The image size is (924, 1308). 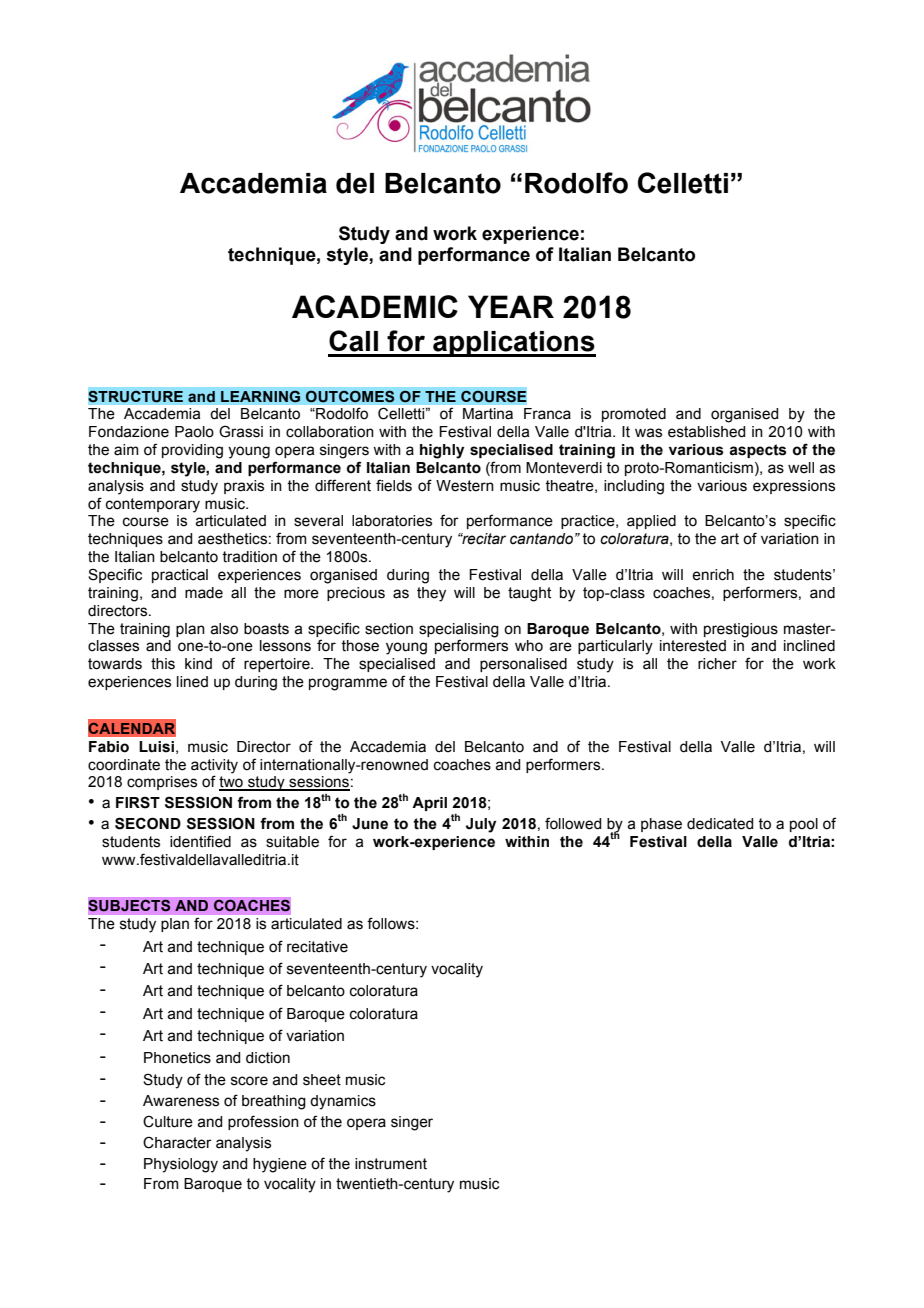 What do you see at coordinates (129, 905) in the screenshot?
I see `SUBJECTS` at bounding box center [129, 905].
